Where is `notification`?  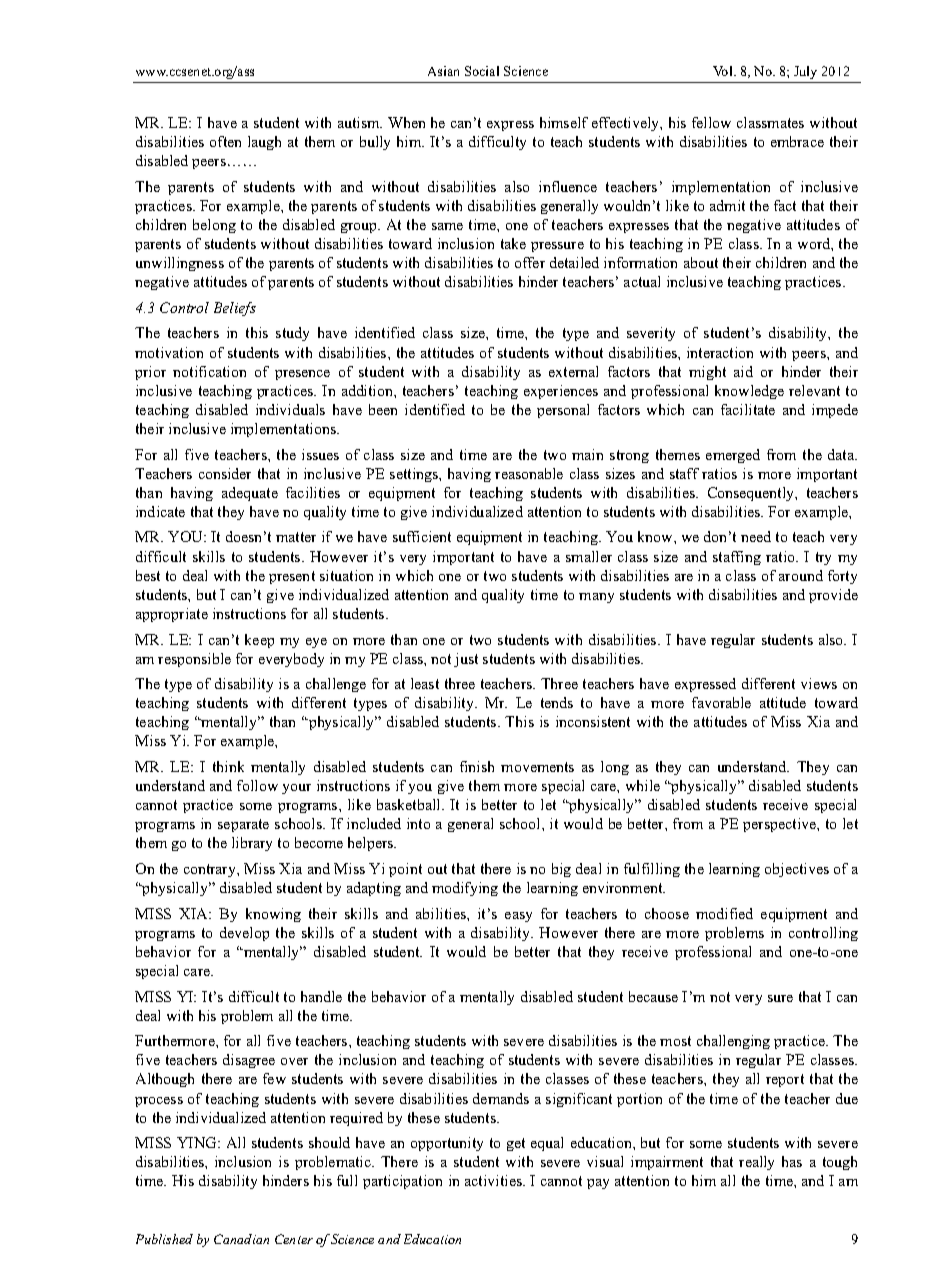 notification is located at coordinates (209, 371).
